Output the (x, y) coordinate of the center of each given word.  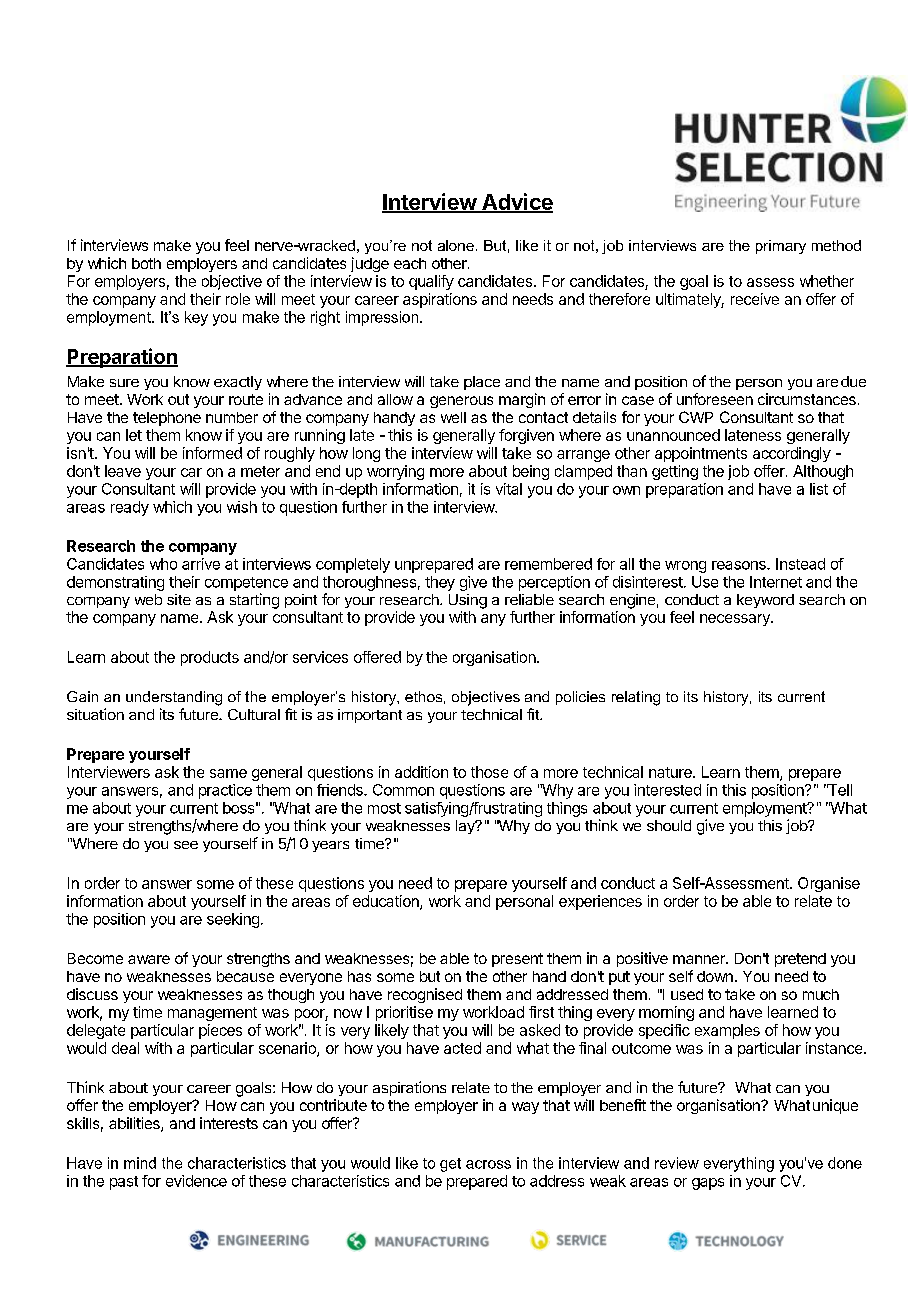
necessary (736, 620)
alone (456, 245)
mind (140, 1163)
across (488, 1164)
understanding (174, 698)
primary (781, 247)
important (370, 716)
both (146, 263)
